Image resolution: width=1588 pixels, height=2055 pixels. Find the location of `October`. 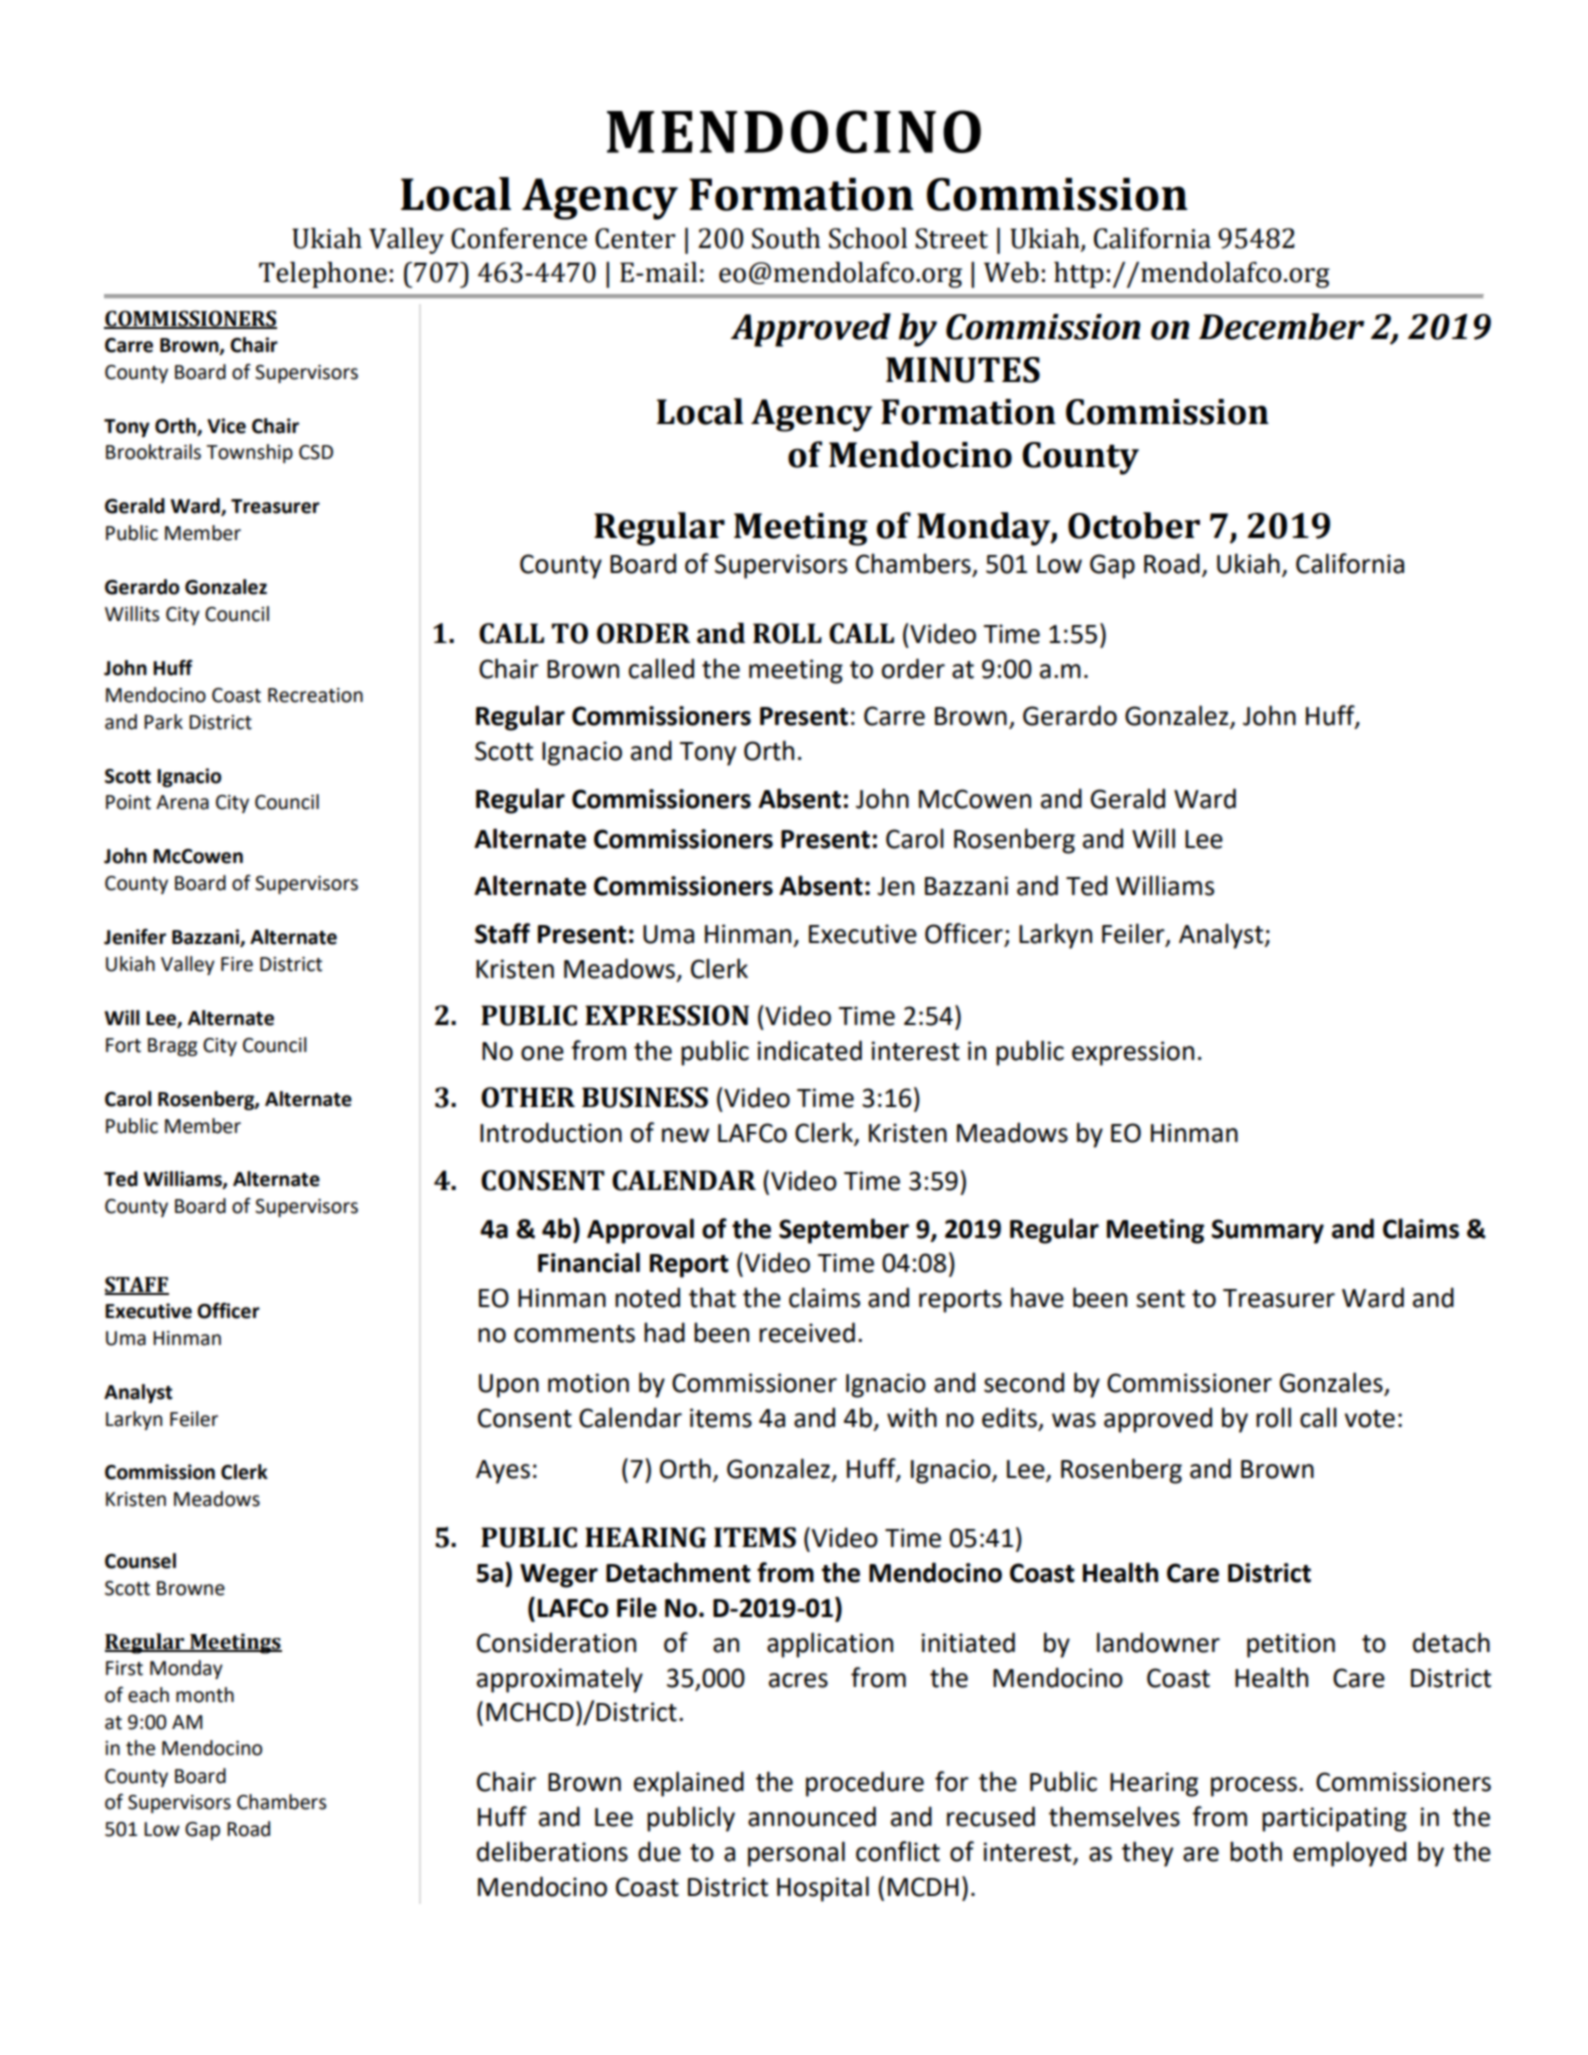

October is located at coordinates (1134, 525).
